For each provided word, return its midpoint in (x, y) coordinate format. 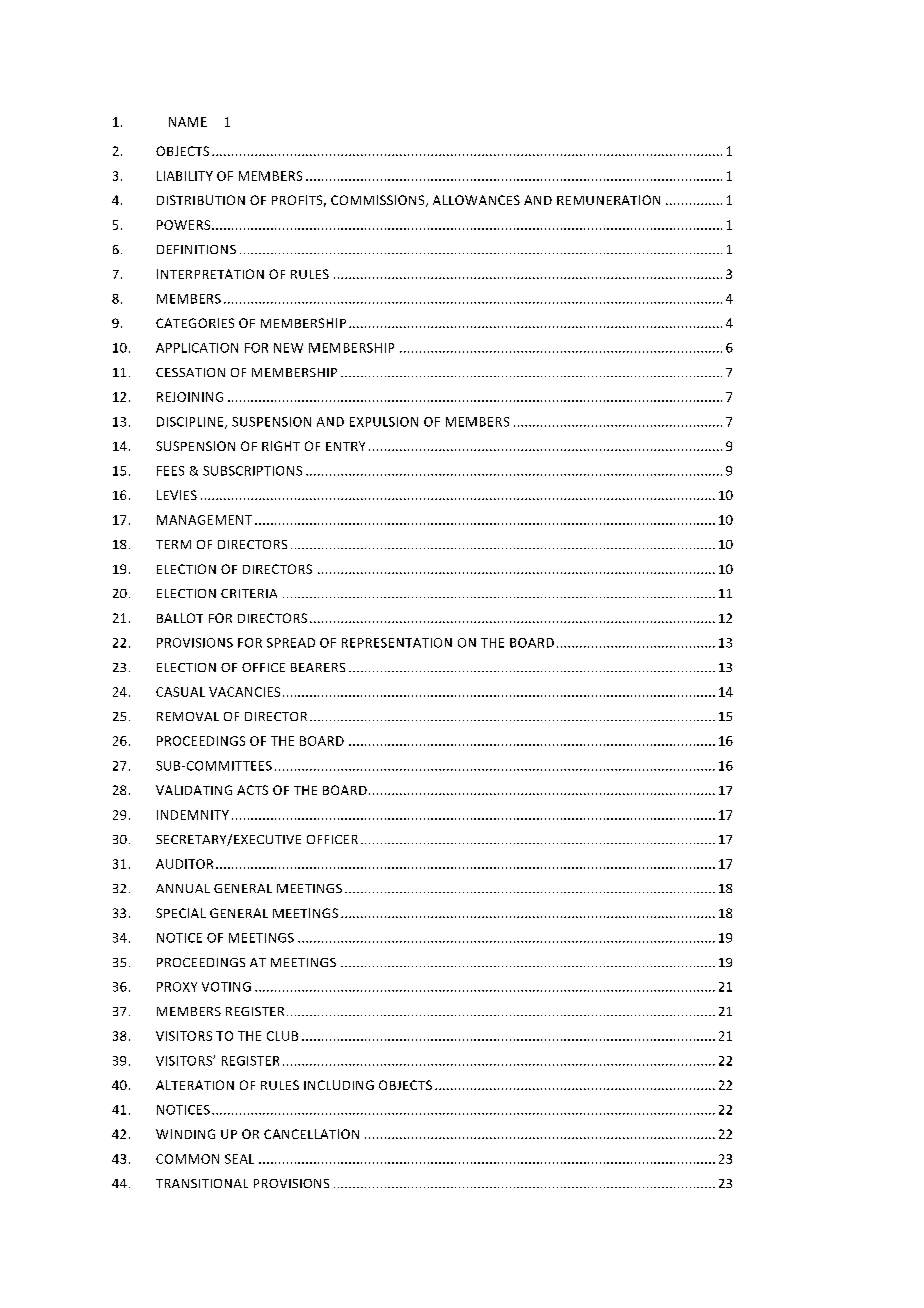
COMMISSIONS (379, 201)
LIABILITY (185, 176)
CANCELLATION (311, 1134)
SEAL (239, 1159)
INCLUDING (339, 1085)
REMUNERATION (608, 200)
